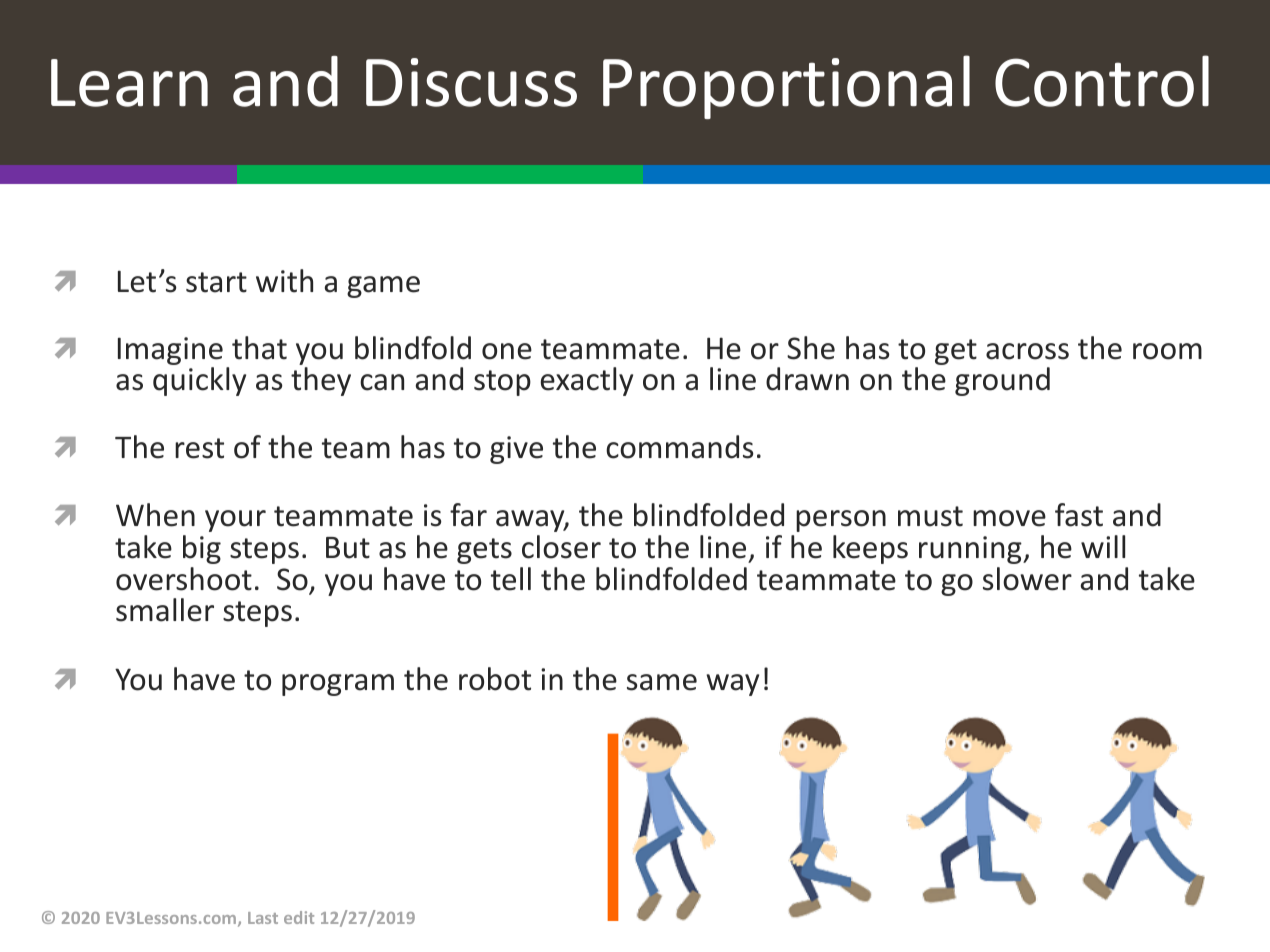  I want to click on same, so click(662, 682).
